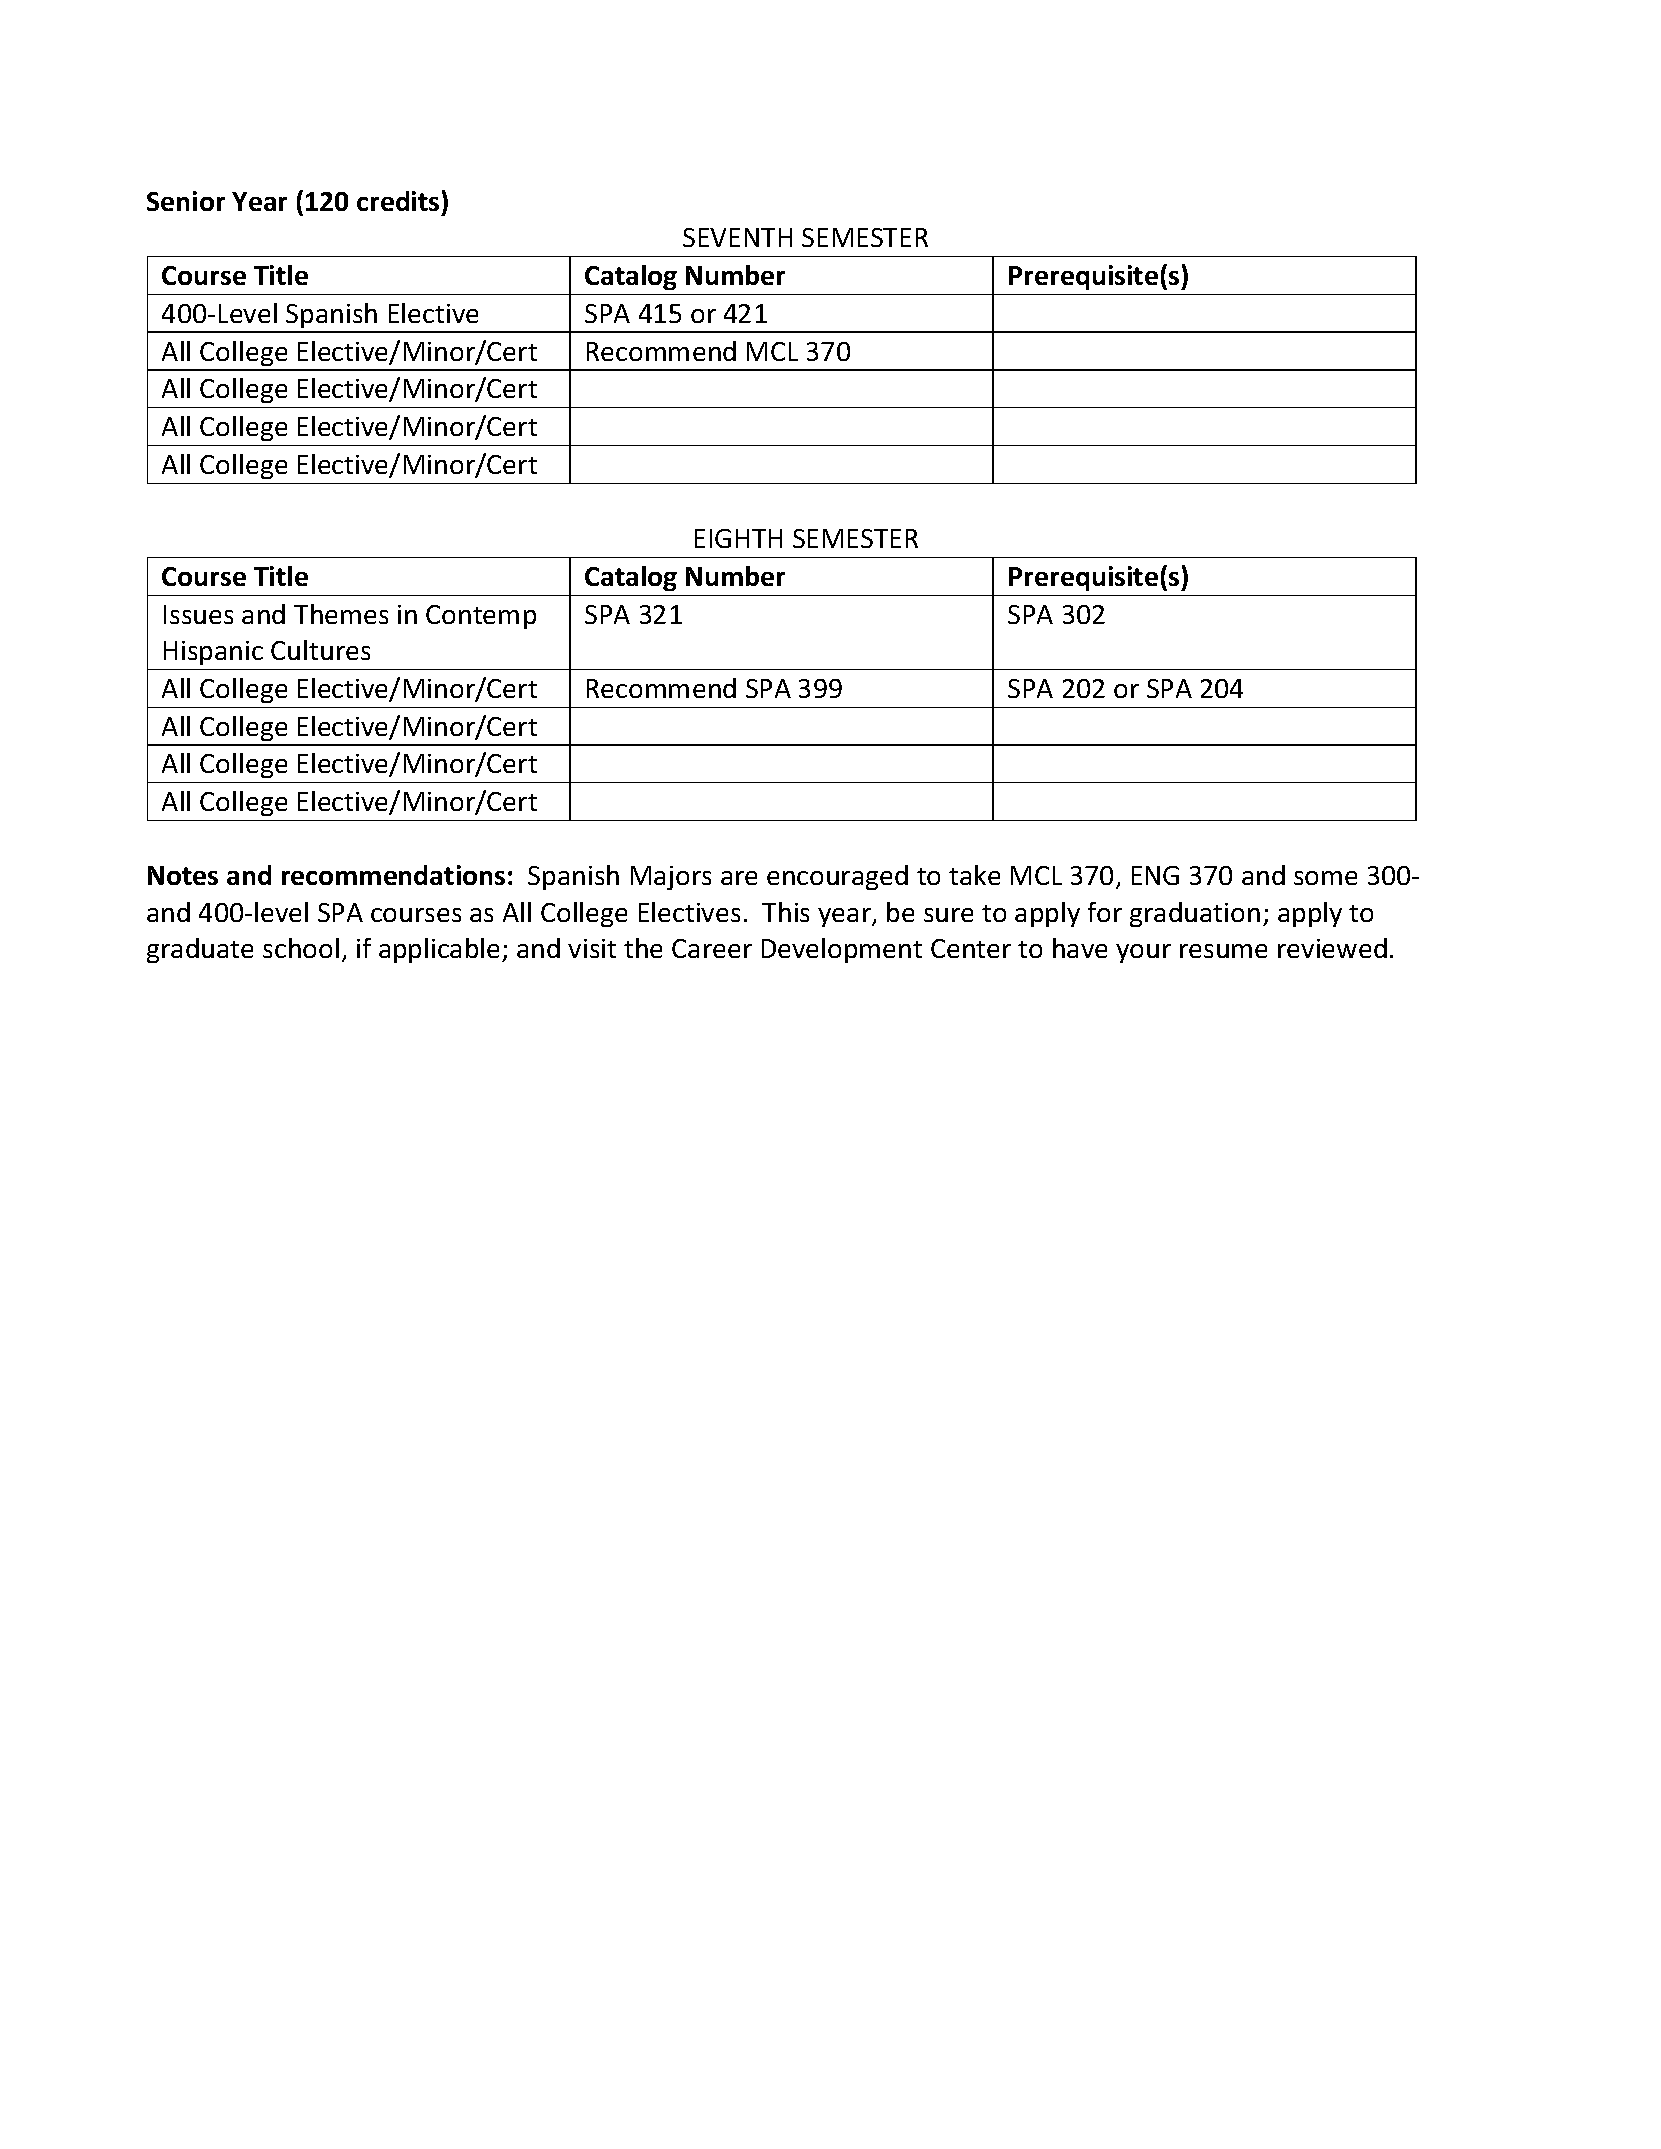  Describe the element at coordinates (186, 201) in the screenshot. I see `Senior` at that location.
